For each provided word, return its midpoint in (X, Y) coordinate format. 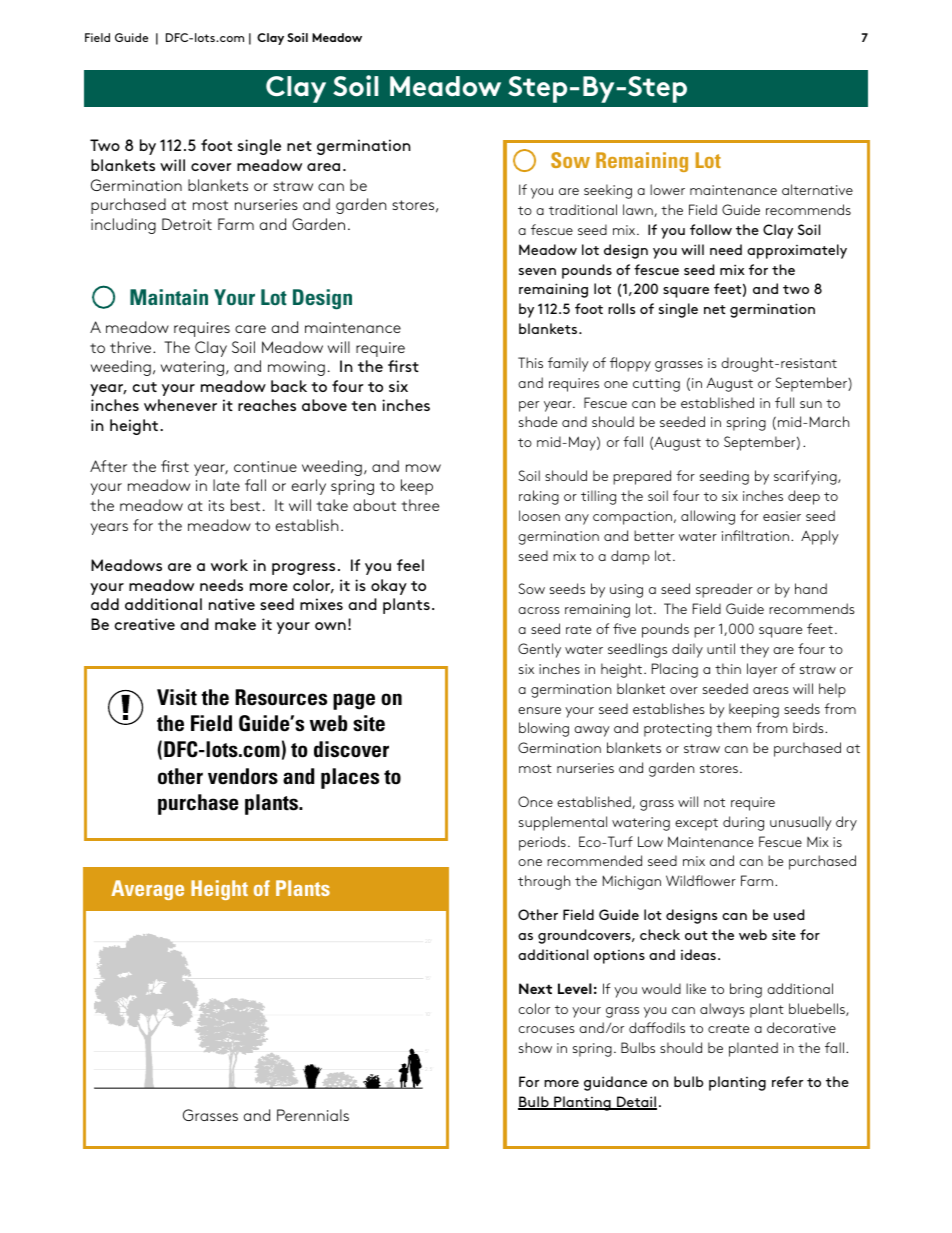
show (535, 1047)
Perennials (313, 1115)
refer (787, 1081)
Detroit (187, 224)
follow (711, 229)
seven (537, 271)
